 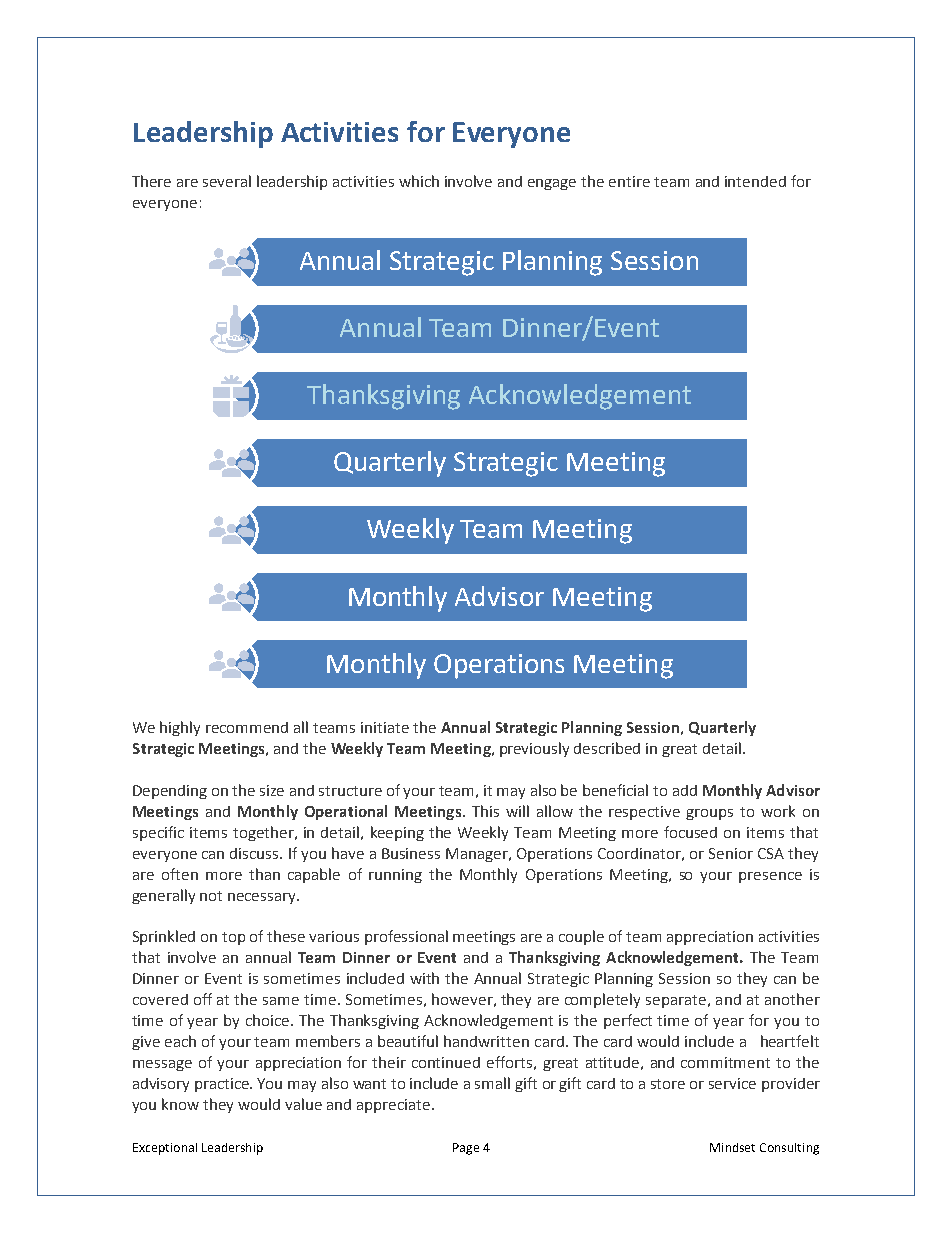 What do you see at coordinates (247, 727) in the screenshot?
I see `recommend` at bounding box center [247, 727].
